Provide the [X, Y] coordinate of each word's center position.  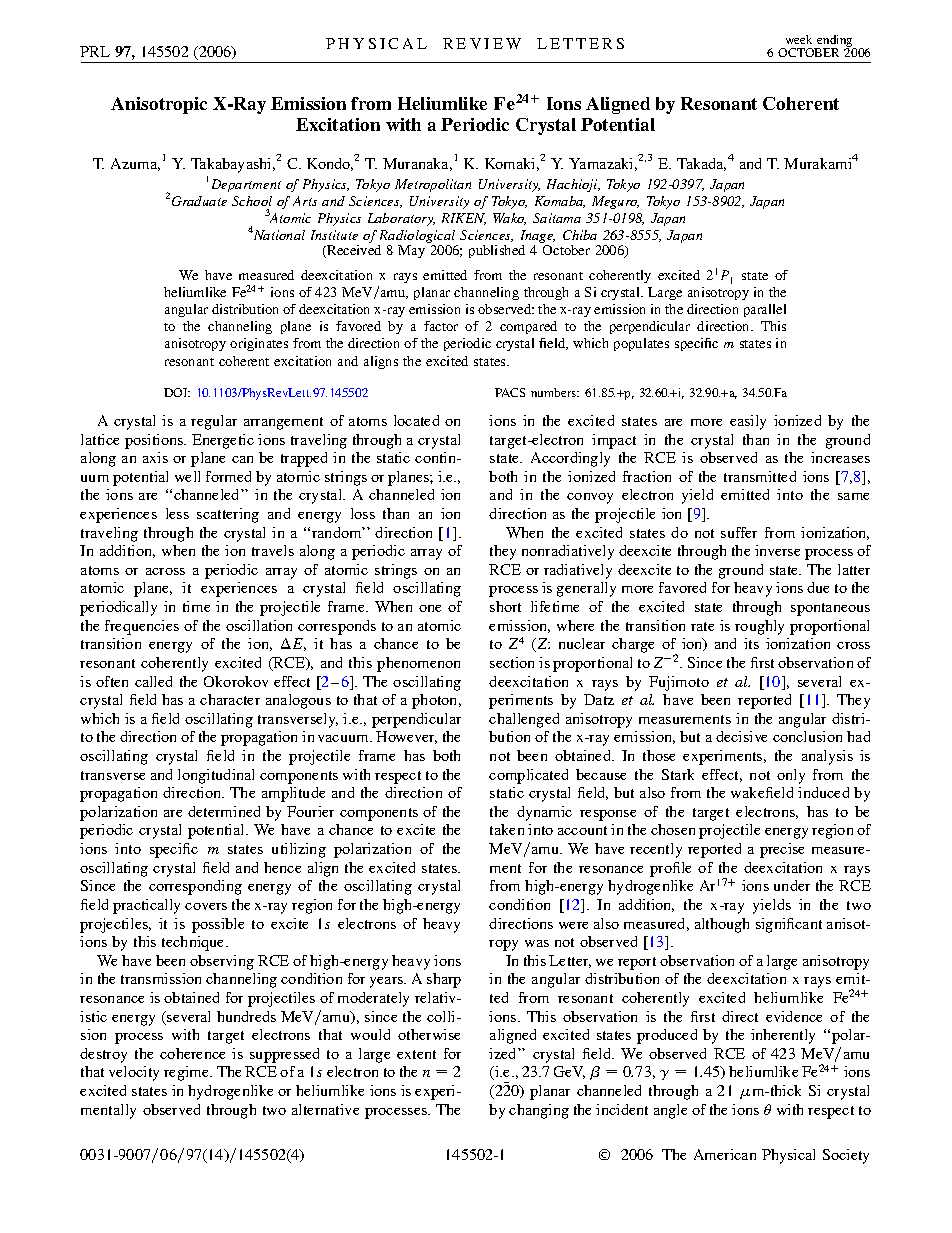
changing [539, 1111]
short [505, 606]
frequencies [142, 627]
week [799, 39]
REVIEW [482, 43]
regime [188, 1073]
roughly [759, 627]
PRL [95, 51]
